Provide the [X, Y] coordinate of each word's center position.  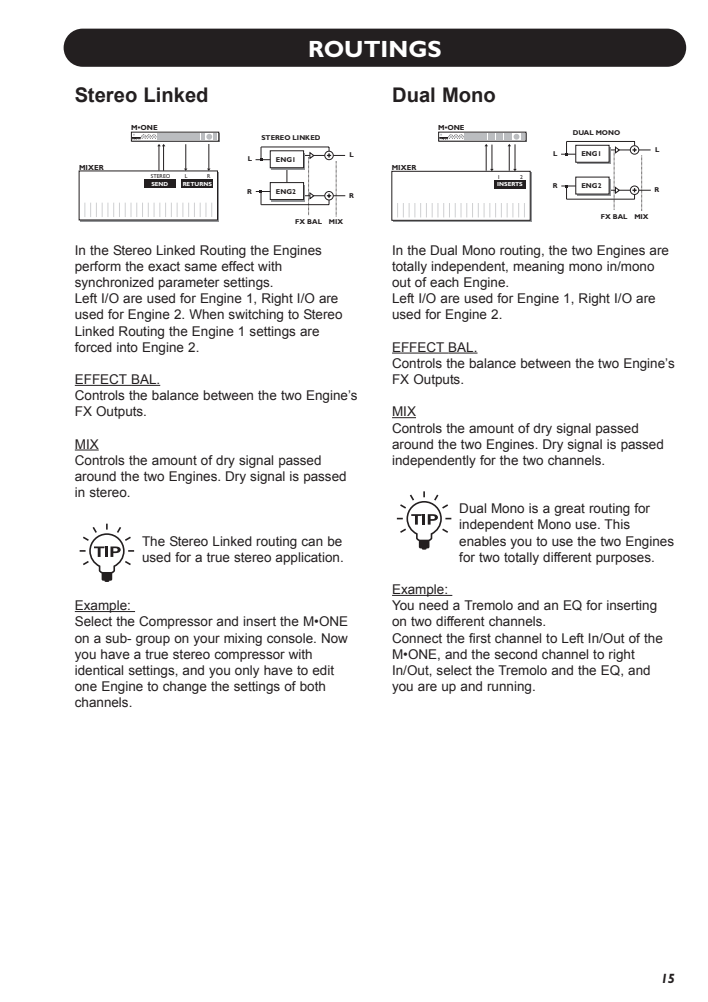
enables [482, 541]
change [185, 687]
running [510, 687]
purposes [624, 559]
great [569, 510]
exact [164, 266]
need [433, 605]
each [444, 282]
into [127, 347]
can [312, 542]
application [308, 558]
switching [256, 315]
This [617, 524]
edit [323, 670]
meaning [538, 267]
